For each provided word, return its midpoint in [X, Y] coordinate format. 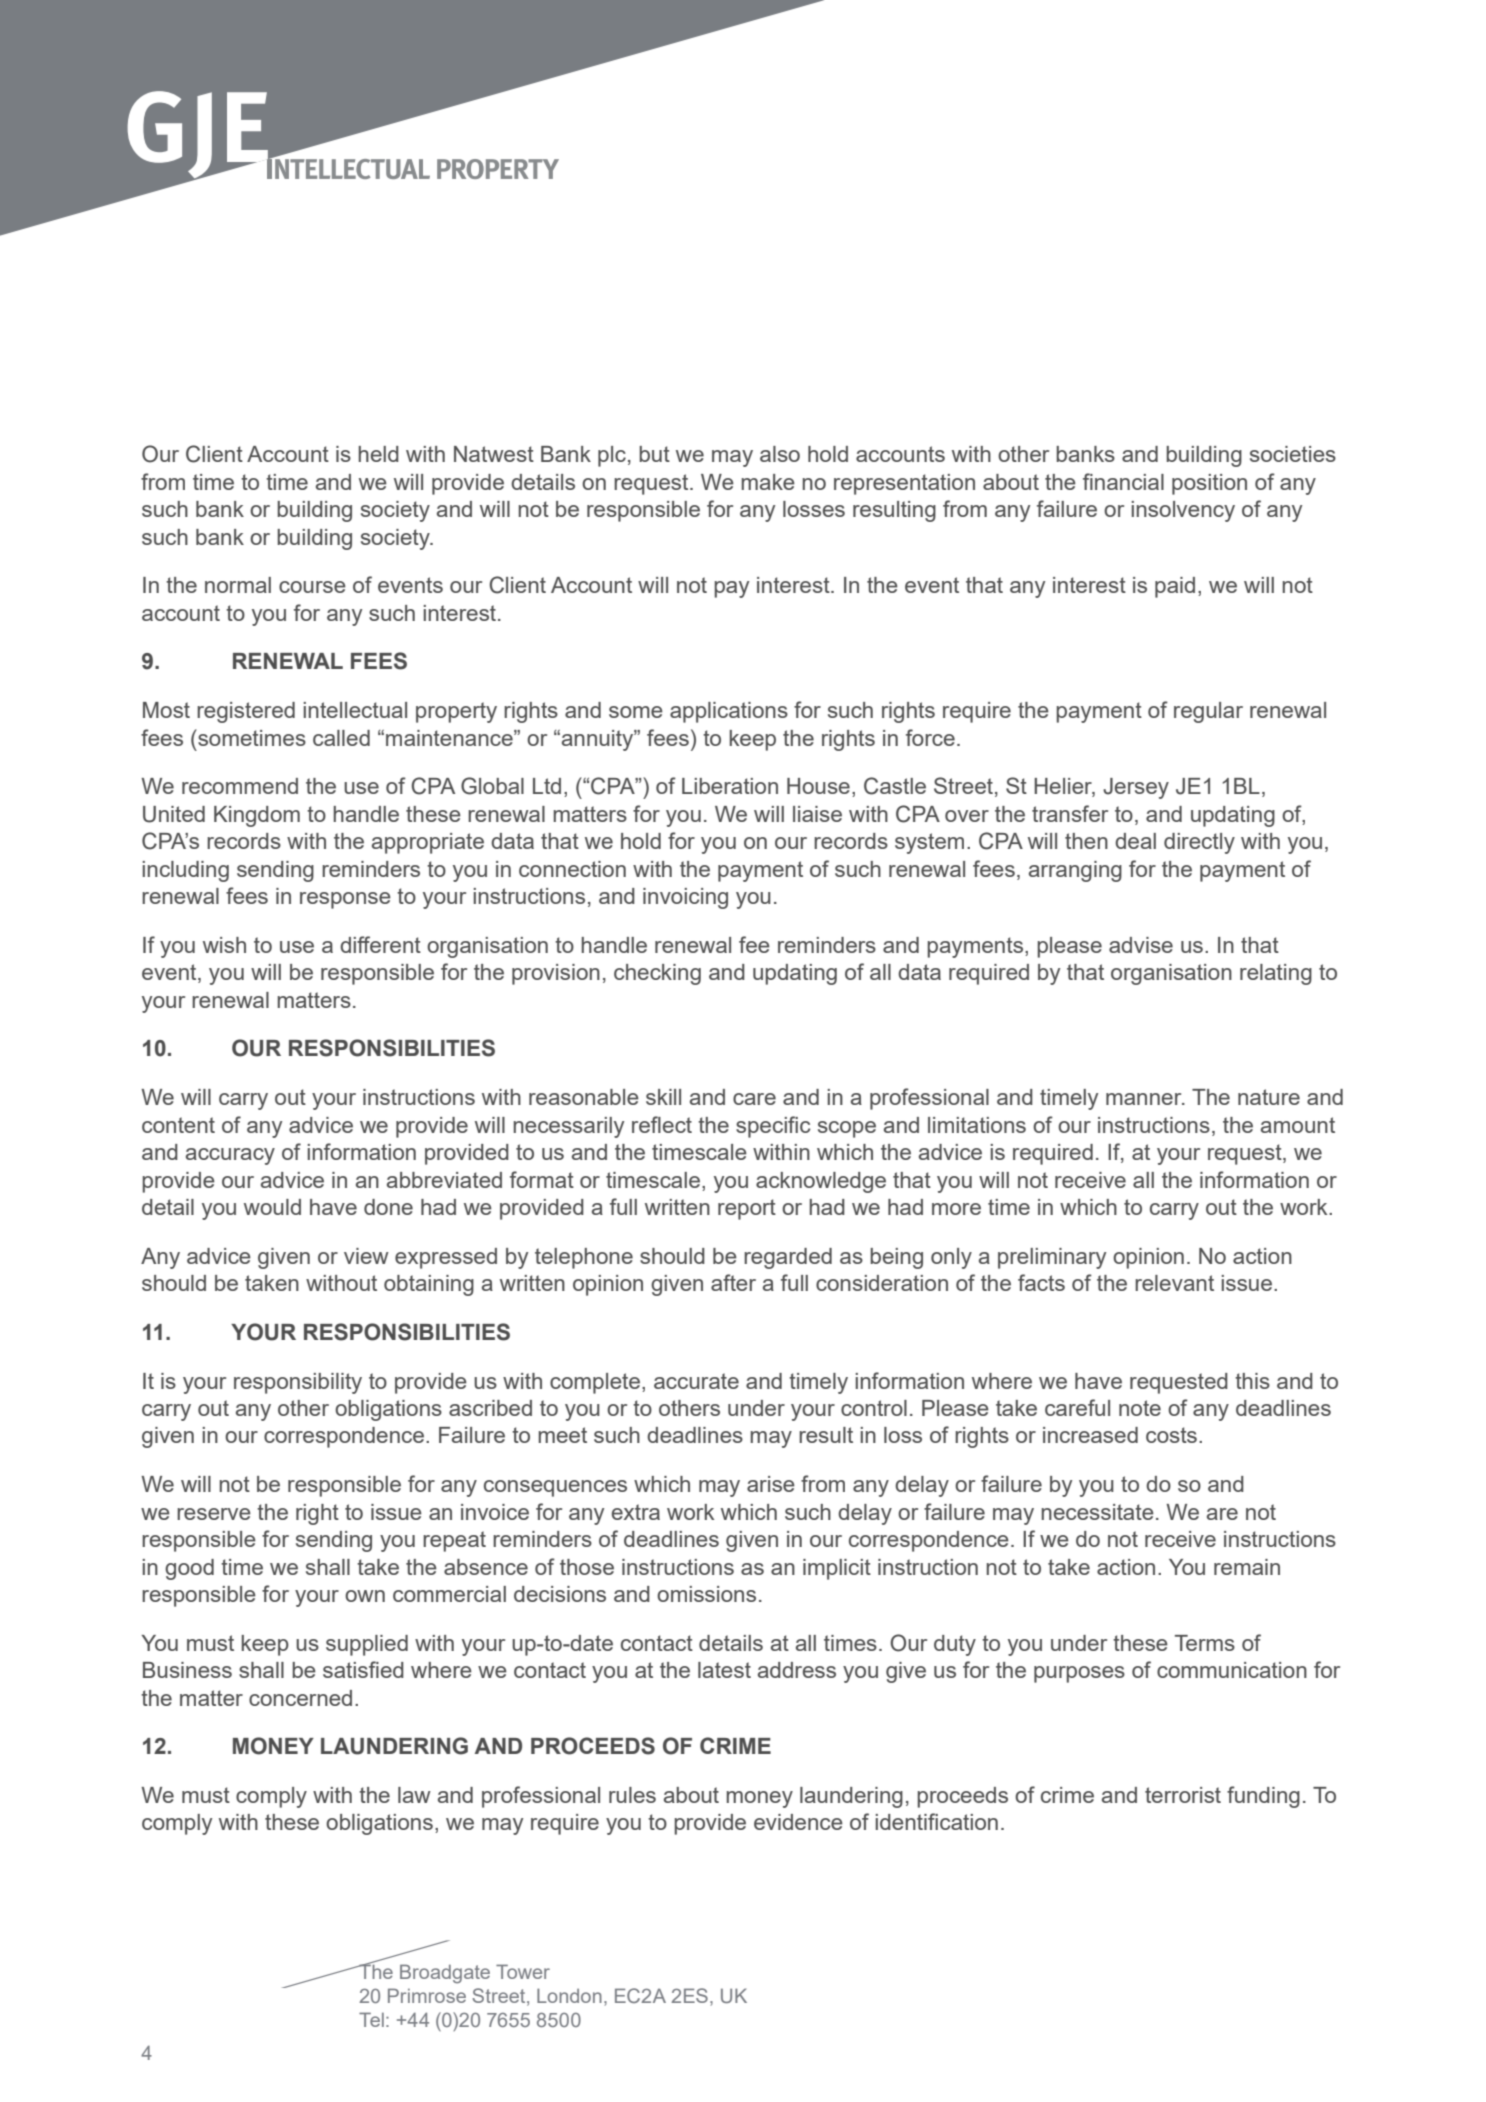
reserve [214, 1514]
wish [224, 945]
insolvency [1183, 511]
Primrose [427, 1995]
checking [657, 974]
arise [771, 1484]
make [768, 482]
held [378, 454]
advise [1141, 945]
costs [1171, 1435]
